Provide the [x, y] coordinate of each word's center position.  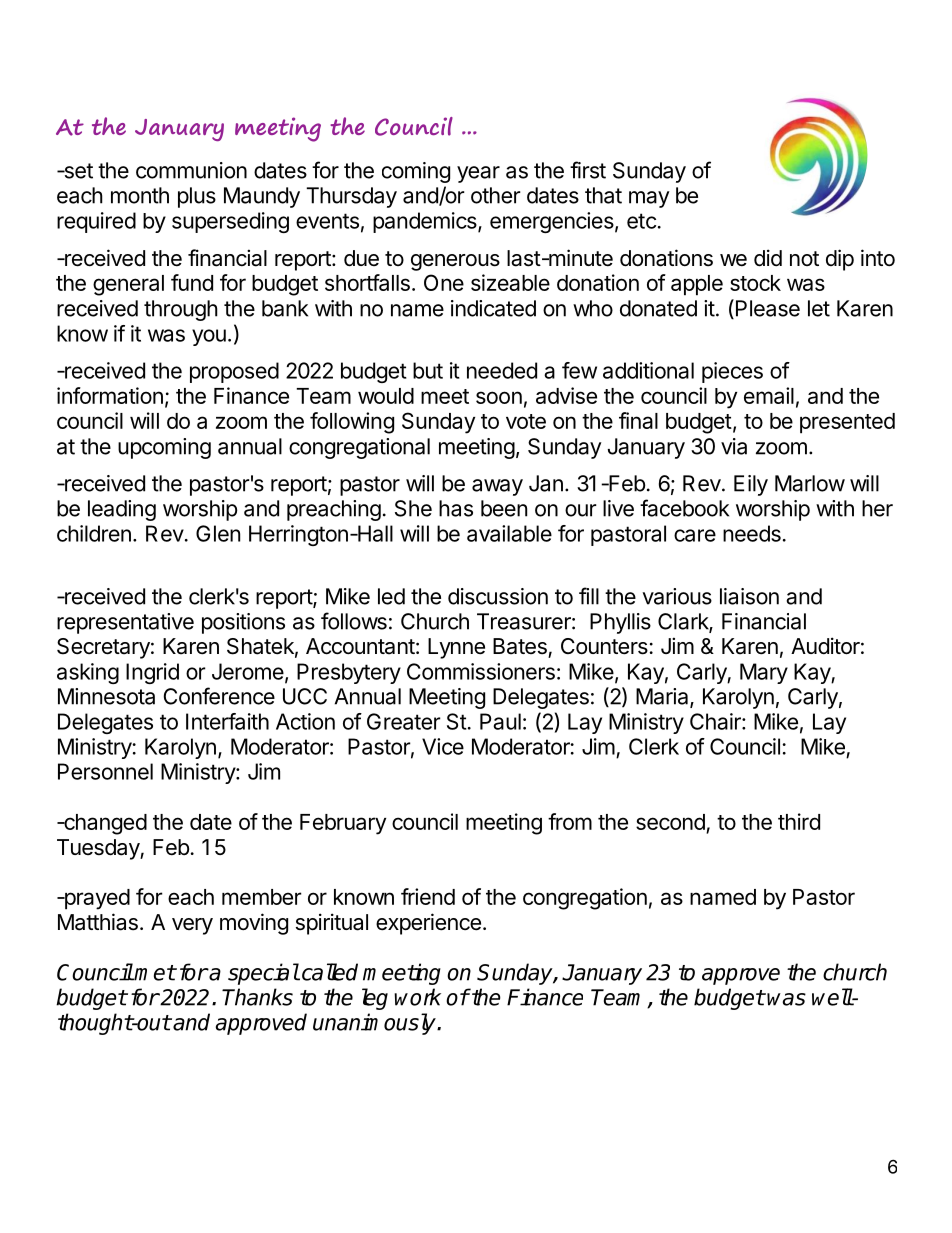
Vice [443, 746]
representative [125, 623]
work [417, 997]
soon [499, 397]
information [110, 395]
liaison [749, 596]
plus [197, 197]
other [496, 195]
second [670, 822]
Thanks [257, 997]
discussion [498, 596]
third [799, 821]
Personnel [105, 771]
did [768, 258]
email [769, 395]
